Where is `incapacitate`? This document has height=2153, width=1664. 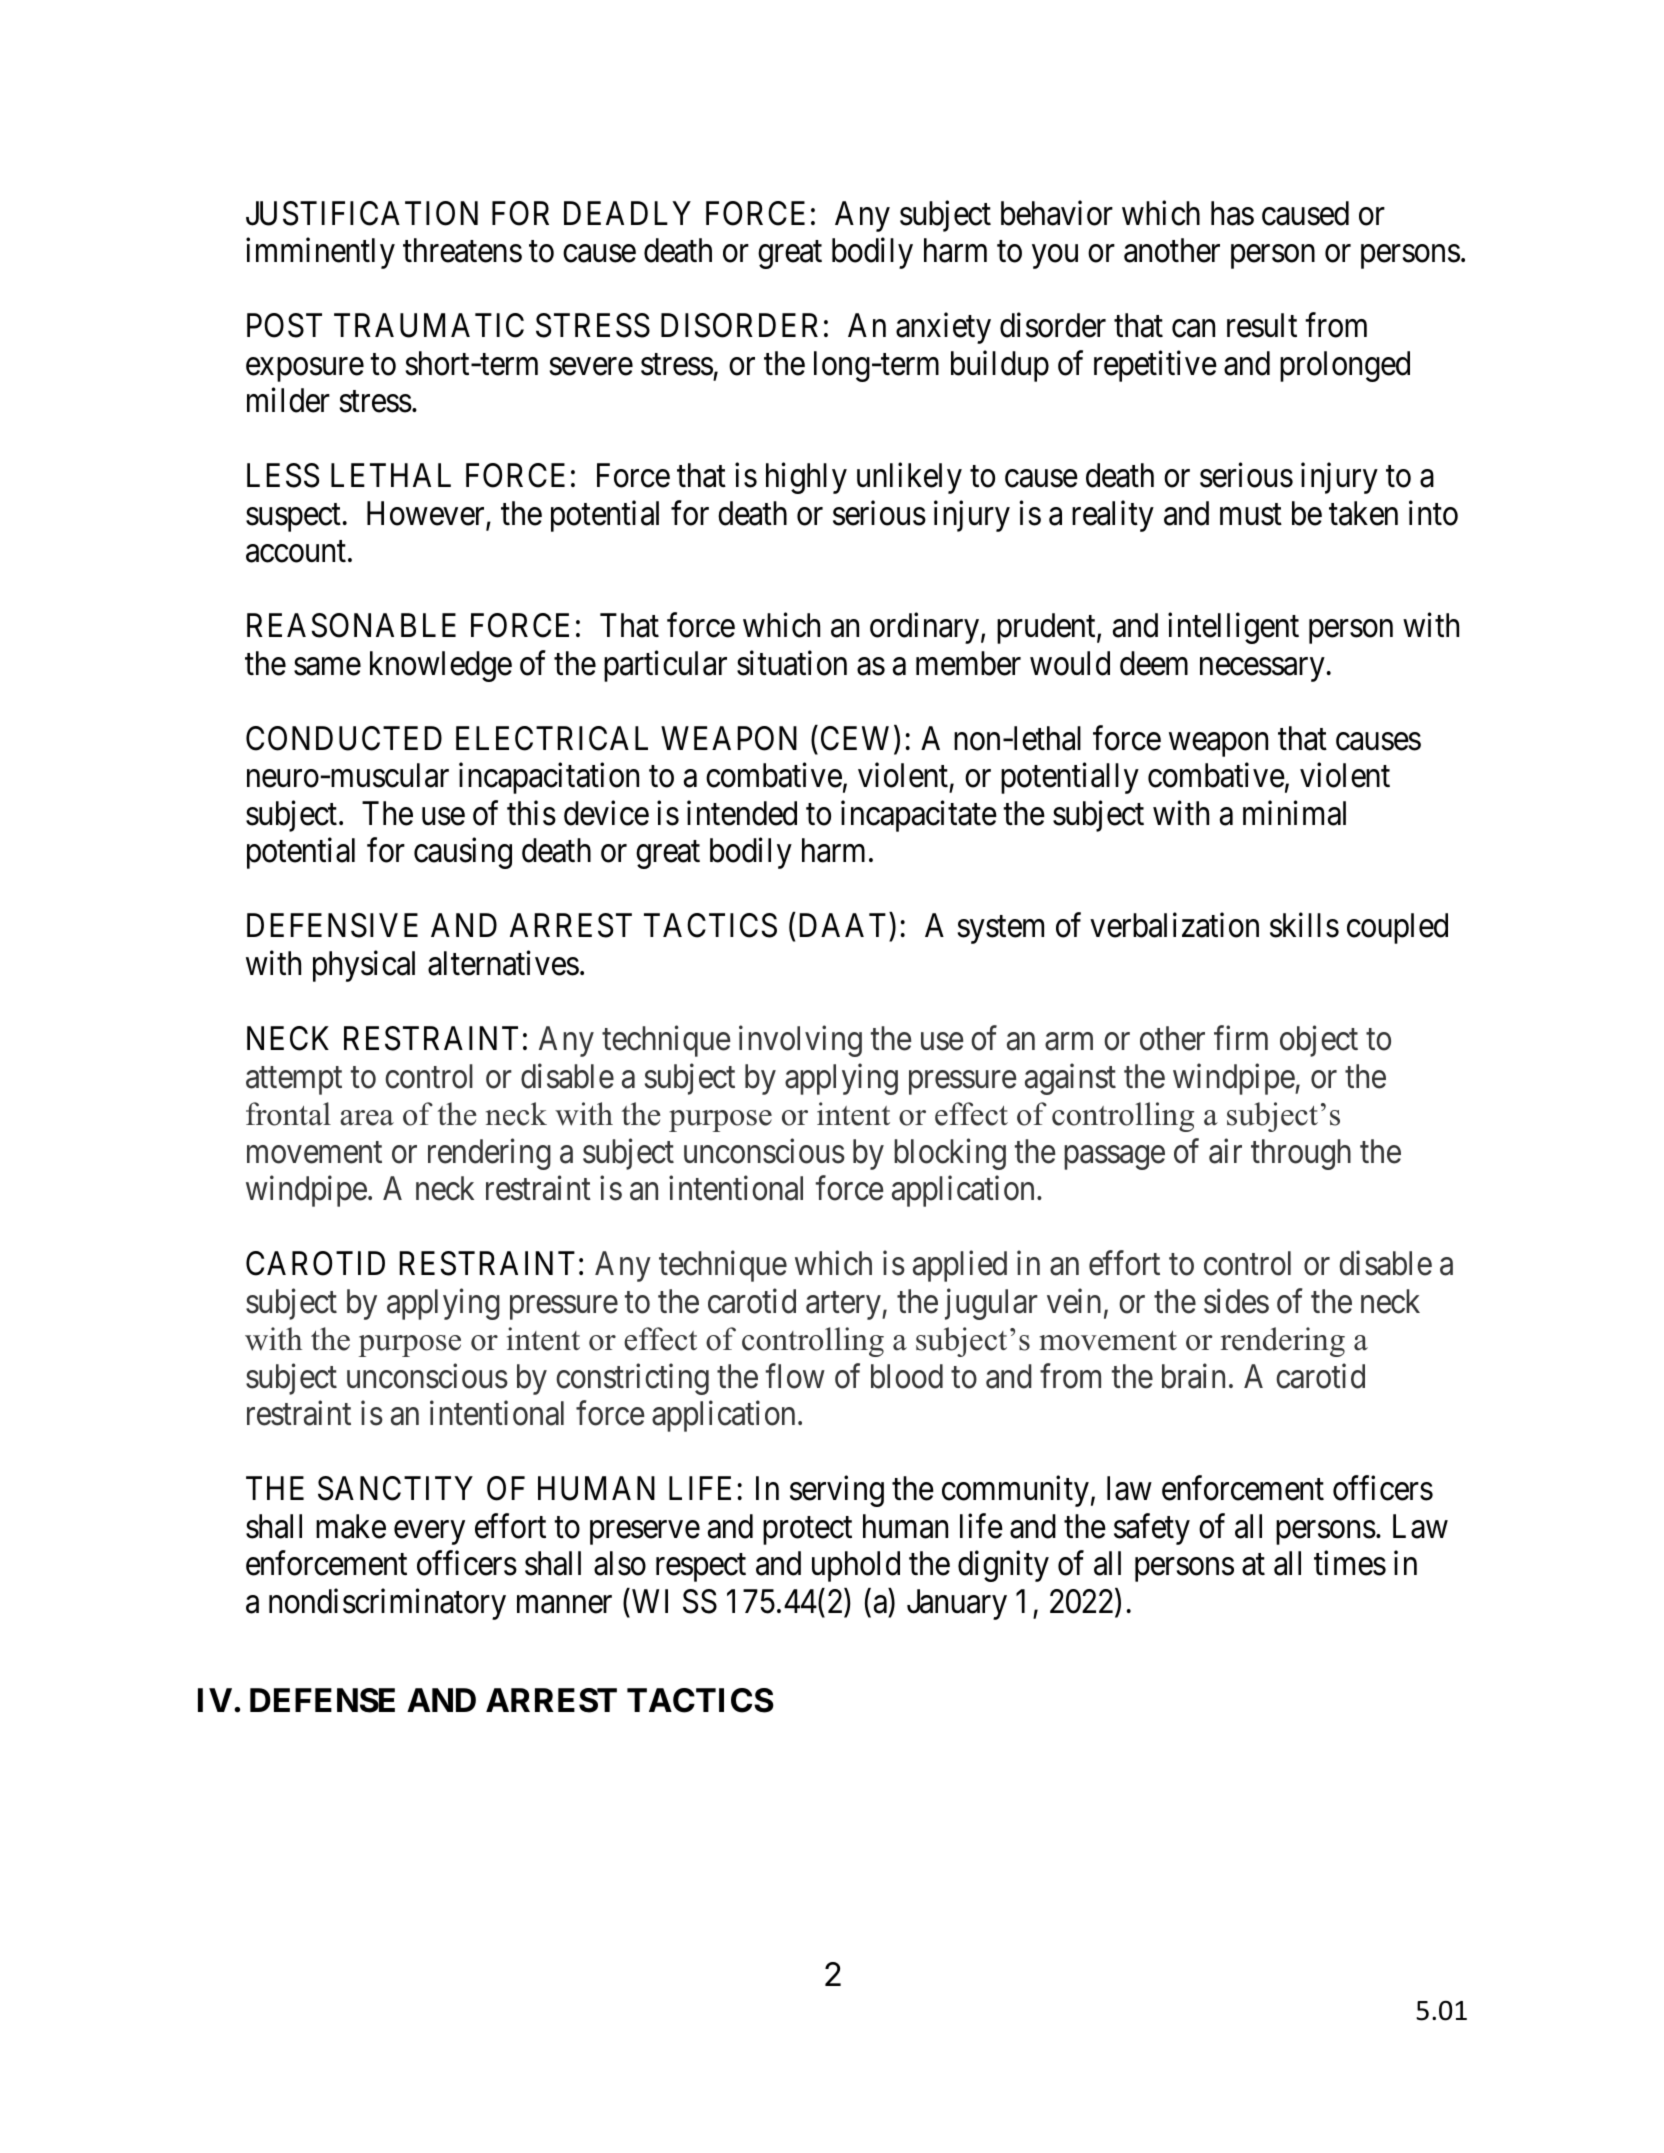
incapacitate is located at coordinates (919, 816).
